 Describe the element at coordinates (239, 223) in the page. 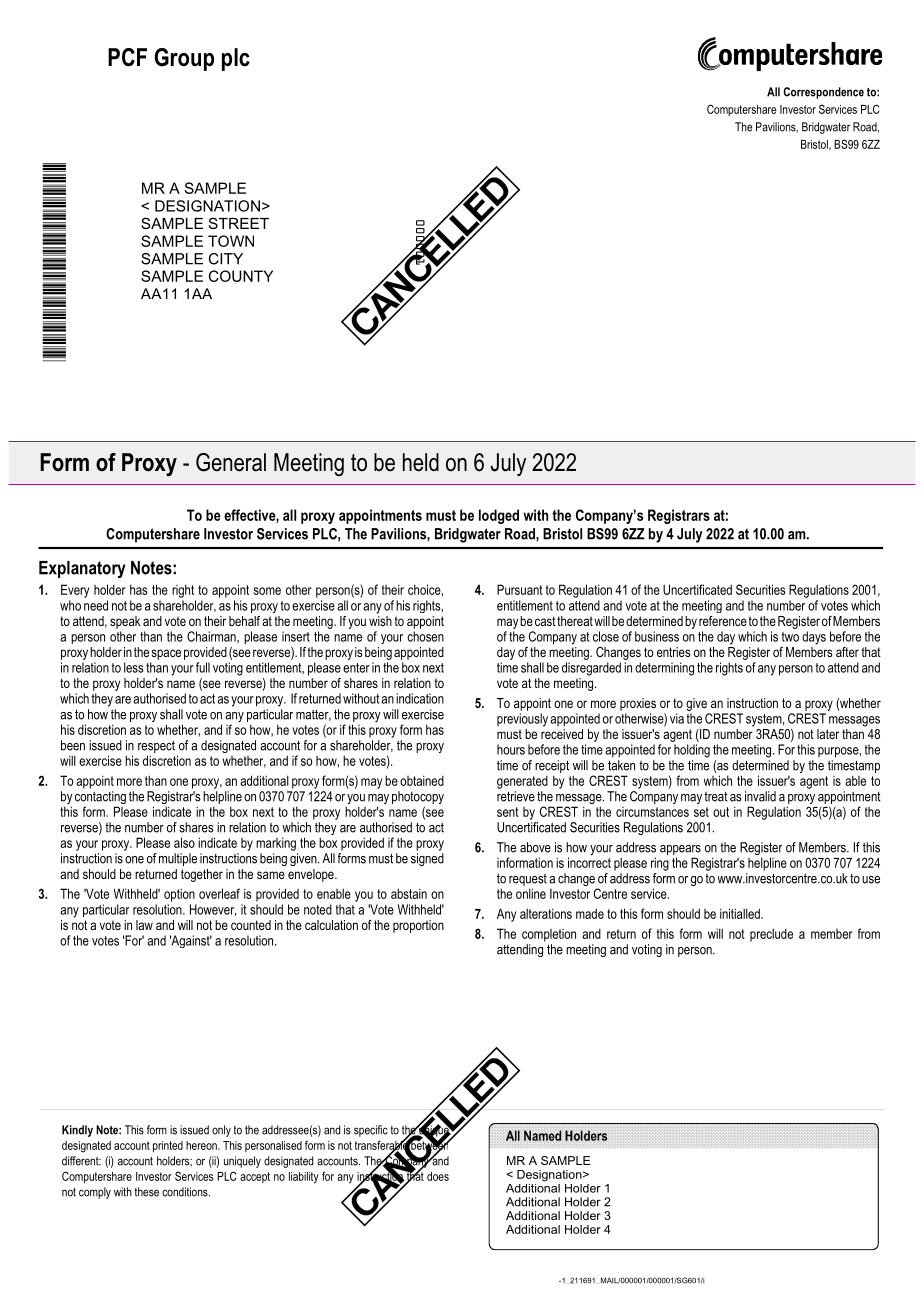

I see `STREET` at that location.
